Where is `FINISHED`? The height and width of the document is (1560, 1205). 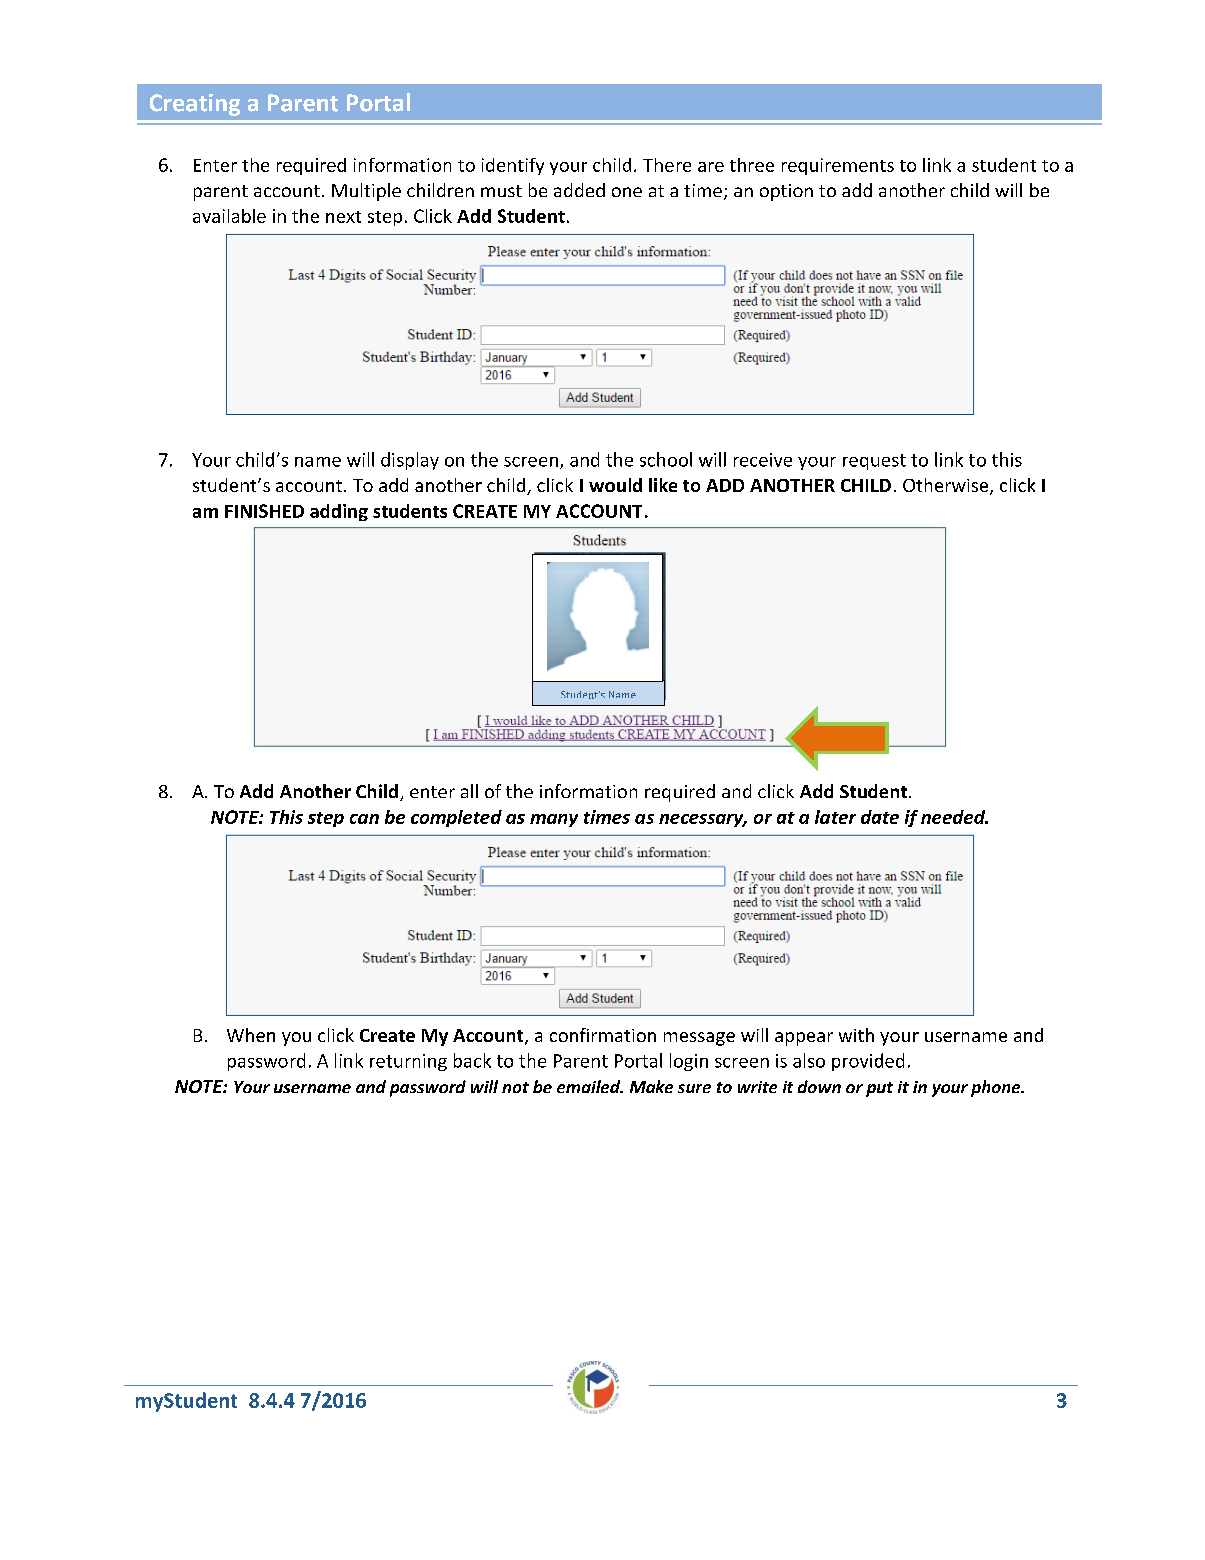 FINISHED is located at coordinates (264, 511).
